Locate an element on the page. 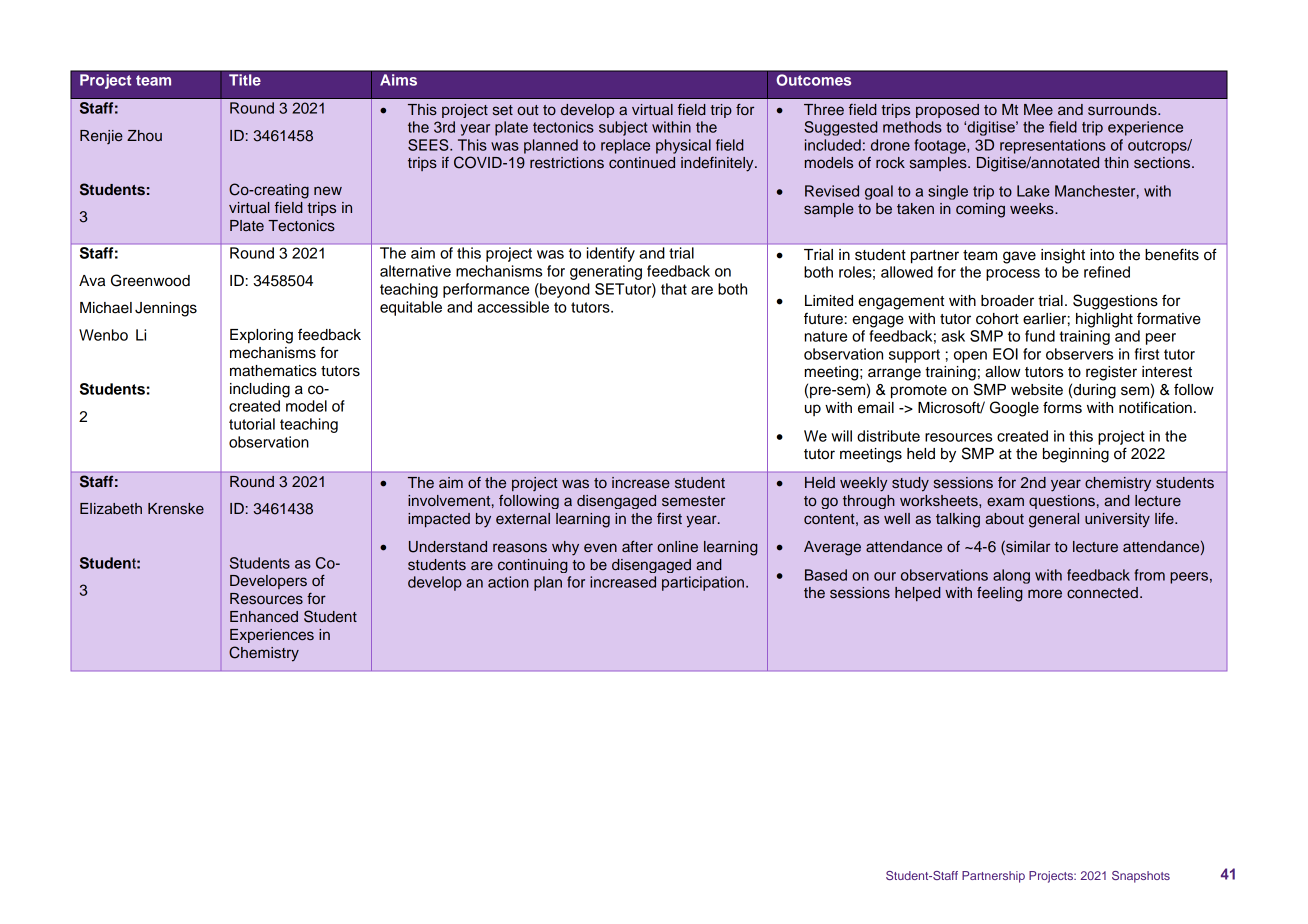  subject is located at coordinates (623, 128).
